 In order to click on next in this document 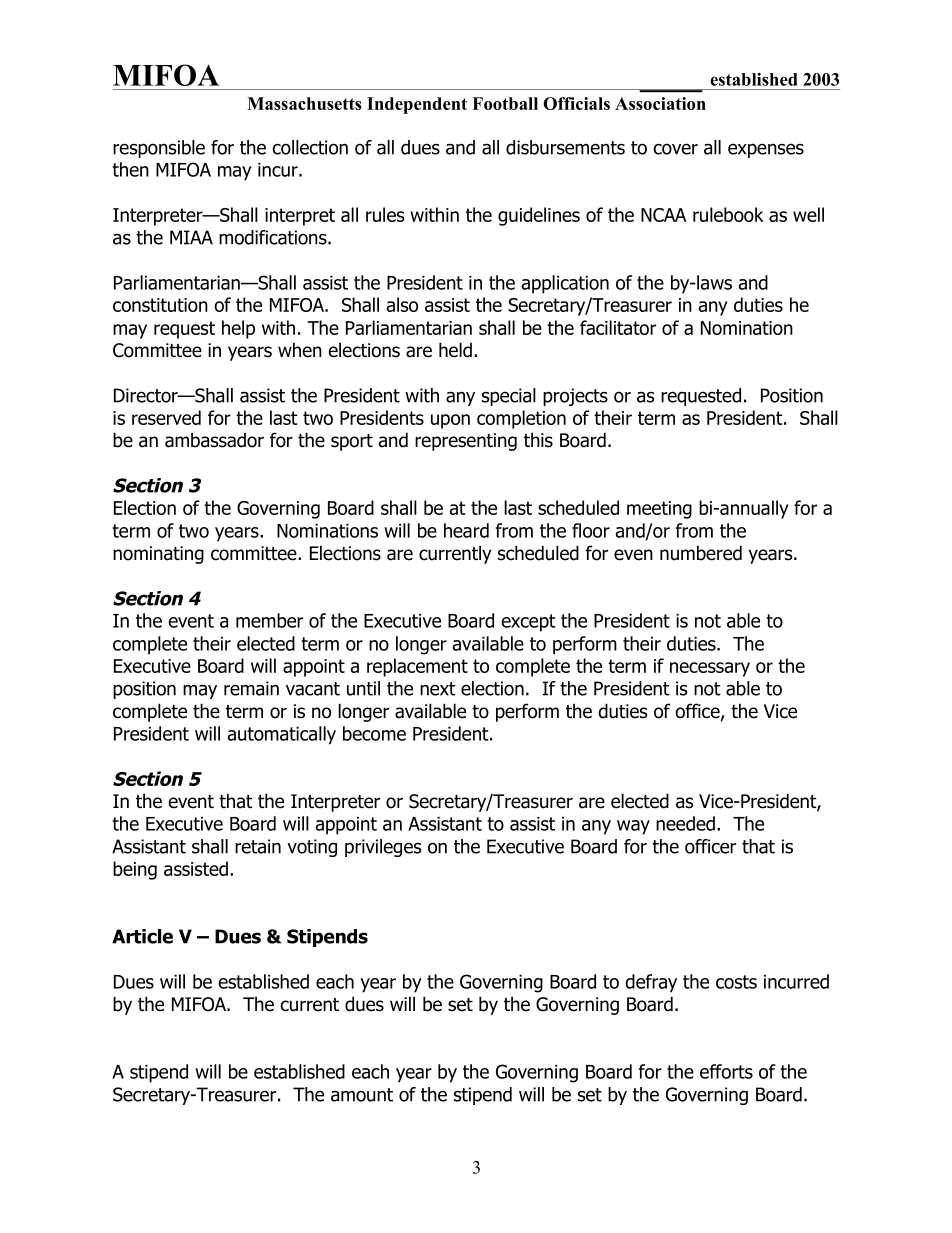, I will do `click(438, 689)`.
